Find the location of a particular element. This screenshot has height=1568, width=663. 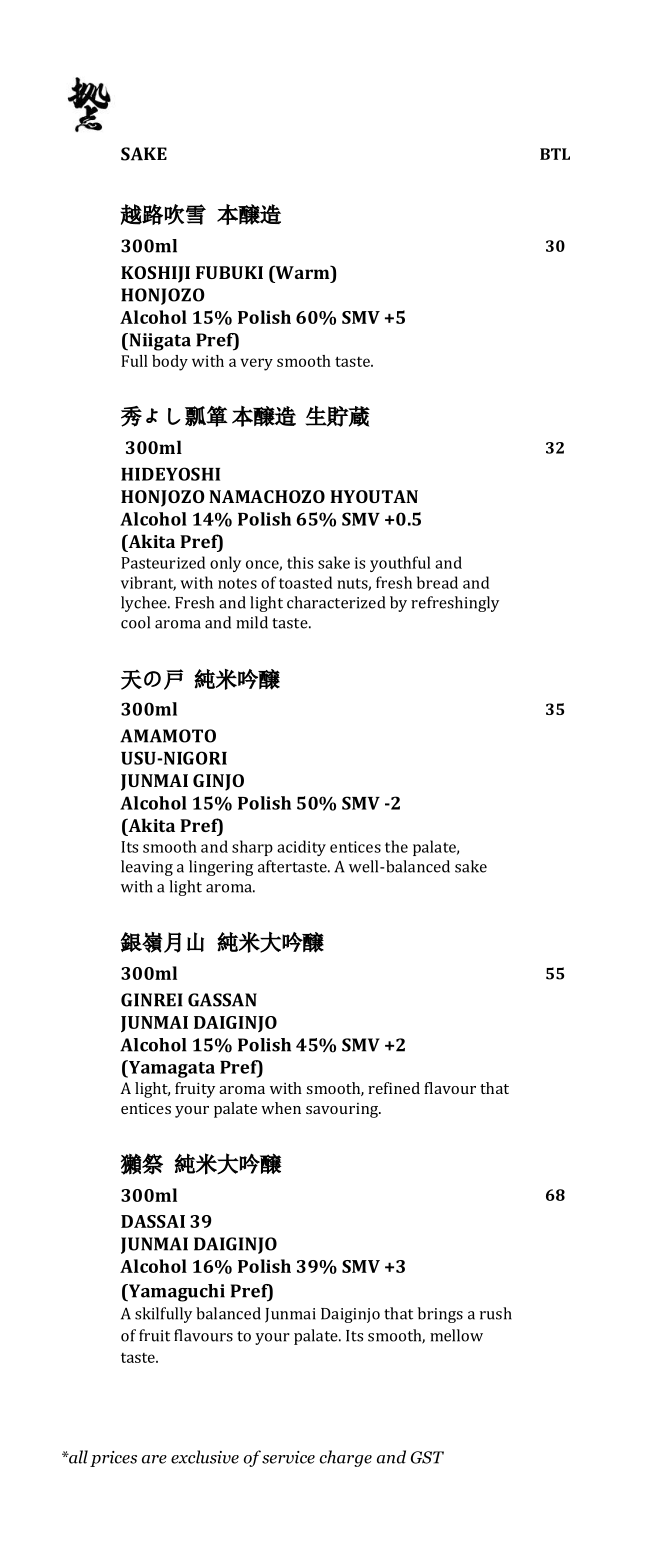

acidity is located at coordinates (301, 848).
